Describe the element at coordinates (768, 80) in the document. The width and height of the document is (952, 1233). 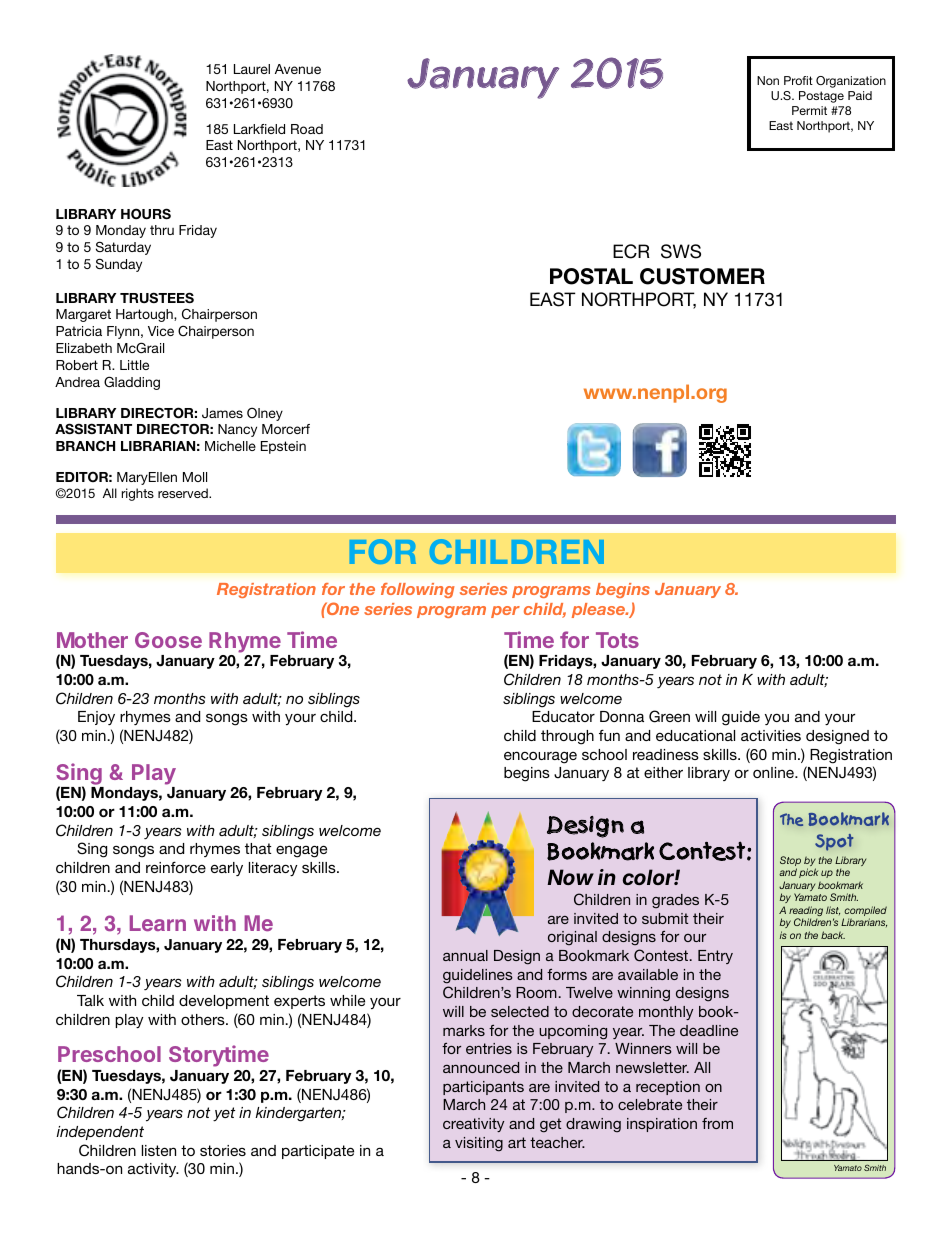
I see `Non` at that location.
